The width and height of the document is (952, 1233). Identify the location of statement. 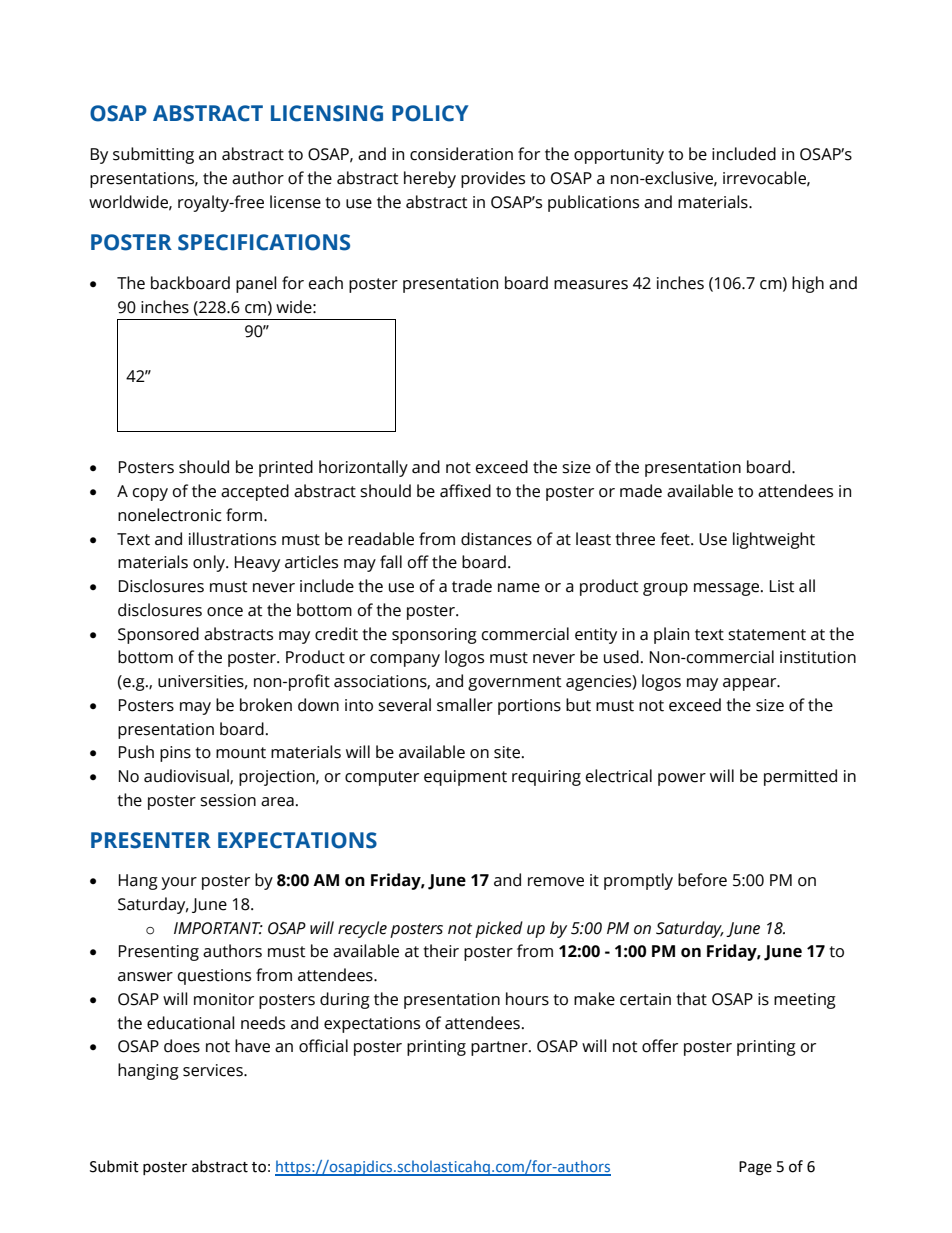
(767, 635).
